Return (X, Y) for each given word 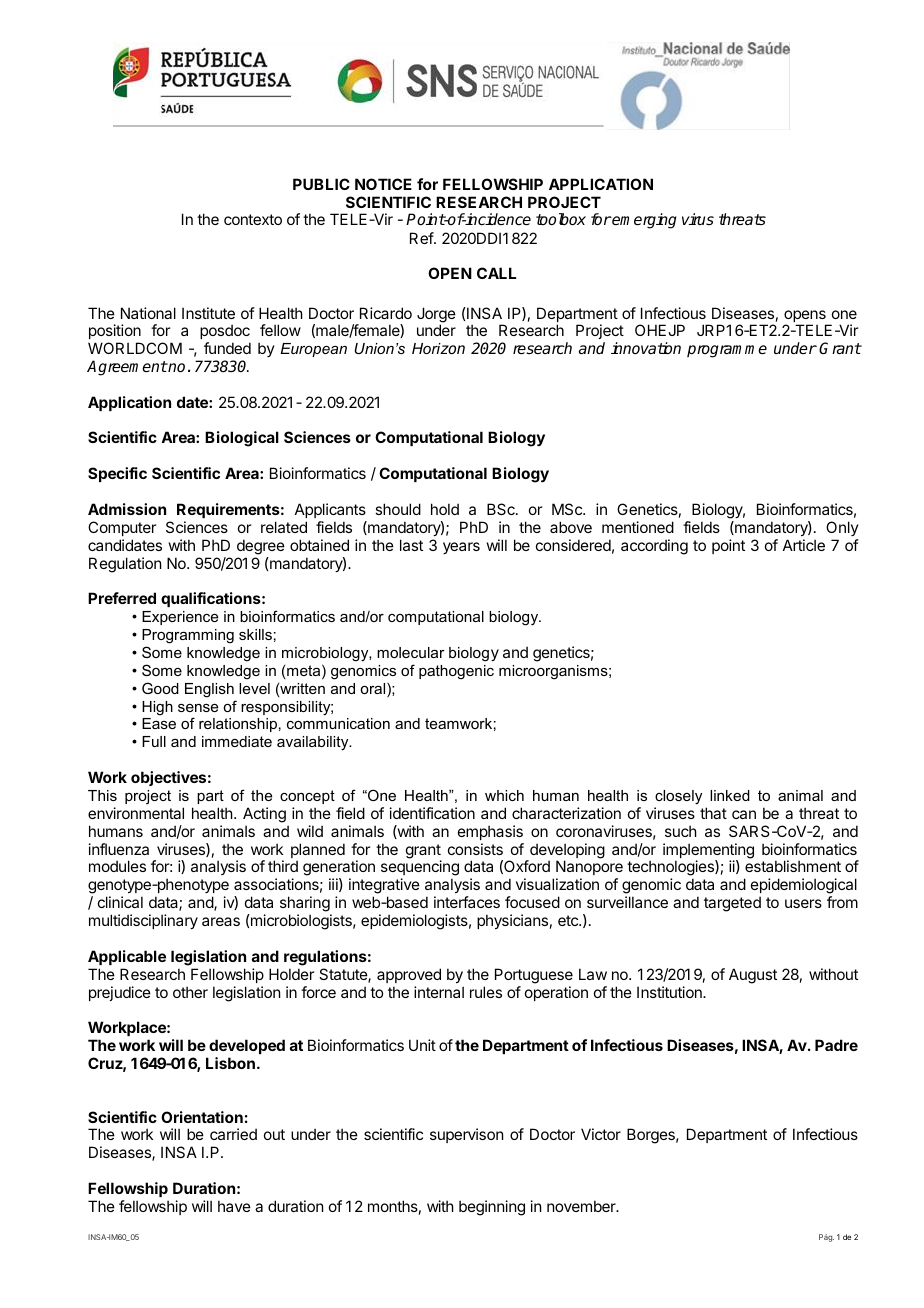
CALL (496, 273)
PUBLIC (321, 184)
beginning (492, 1208)
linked (730, 795)
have (234, 1206)
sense (198, 708)
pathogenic (456, 672)
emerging (644, 221)
